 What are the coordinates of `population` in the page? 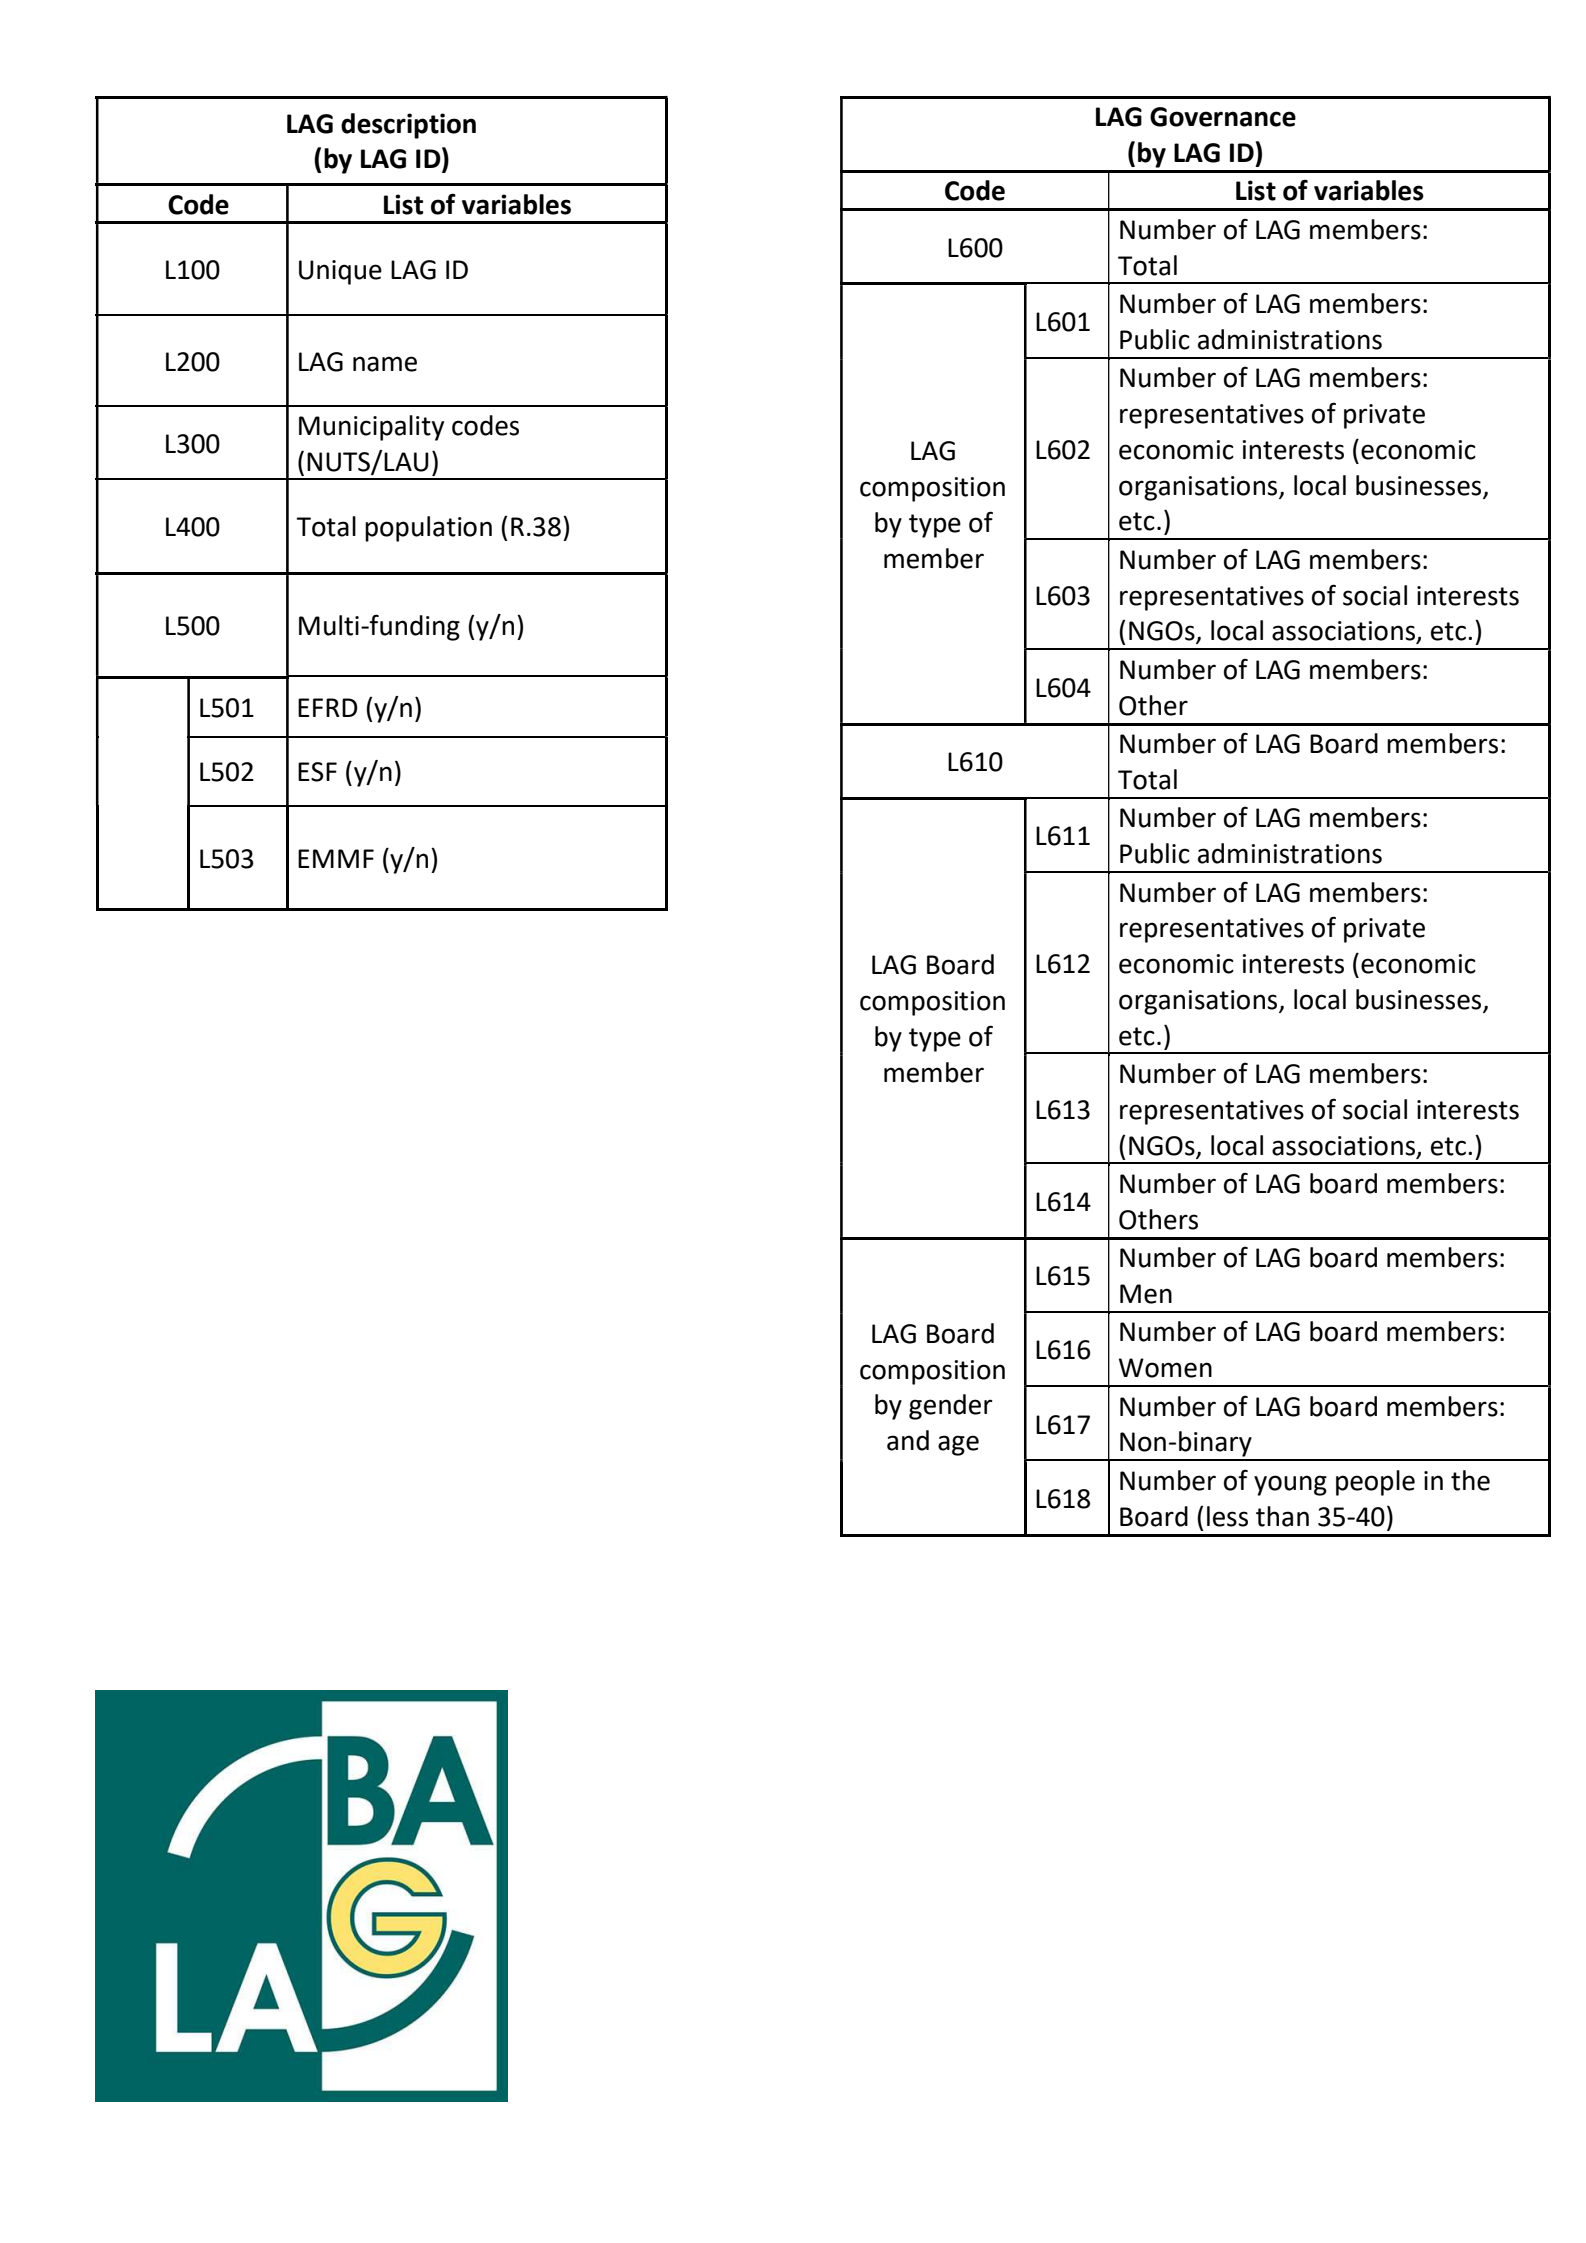 It's located at (428, 529).
